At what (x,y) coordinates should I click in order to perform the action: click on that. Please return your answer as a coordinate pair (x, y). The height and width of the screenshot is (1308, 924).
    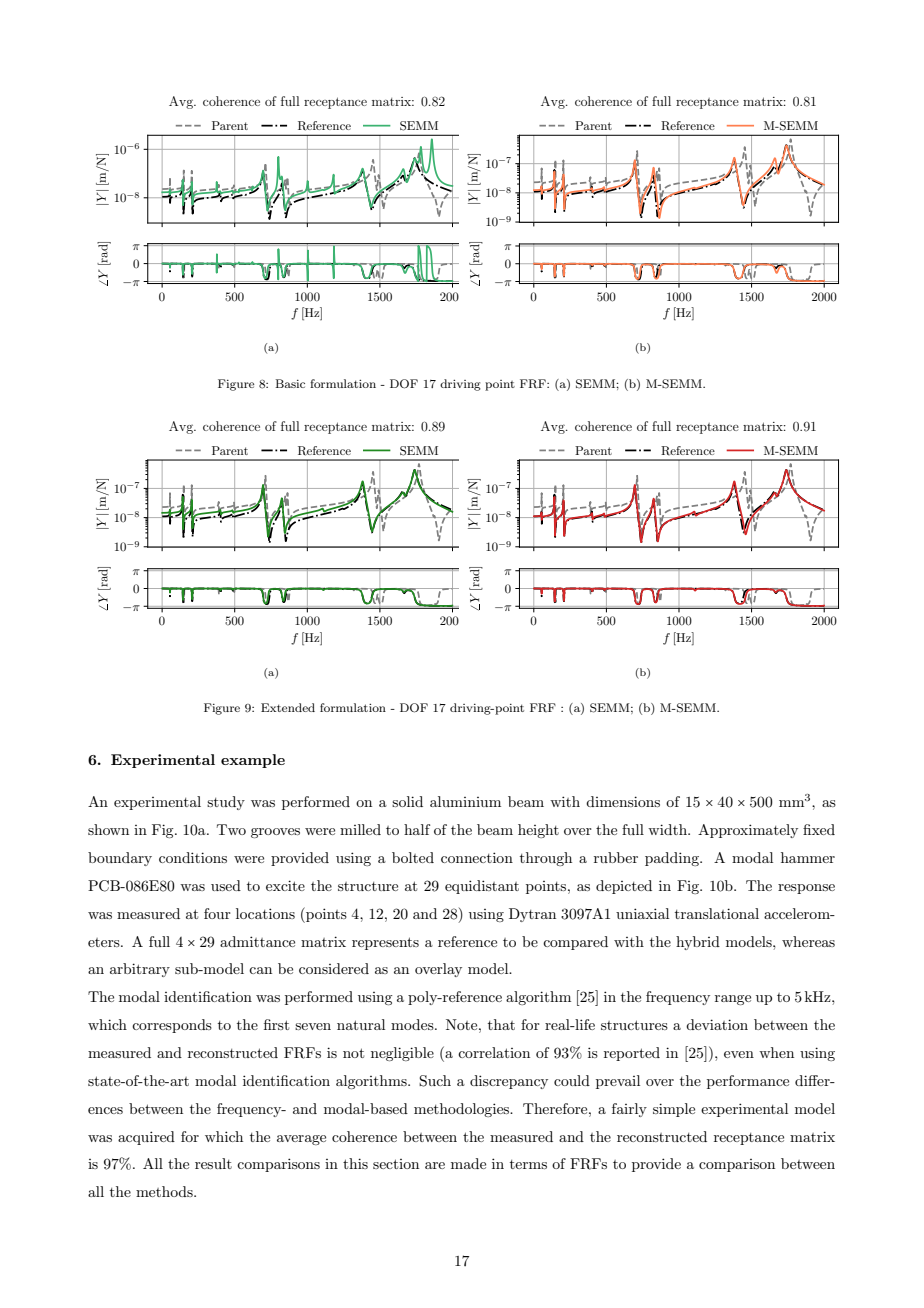
    Looking at the image, I should click on (501, 1024).
